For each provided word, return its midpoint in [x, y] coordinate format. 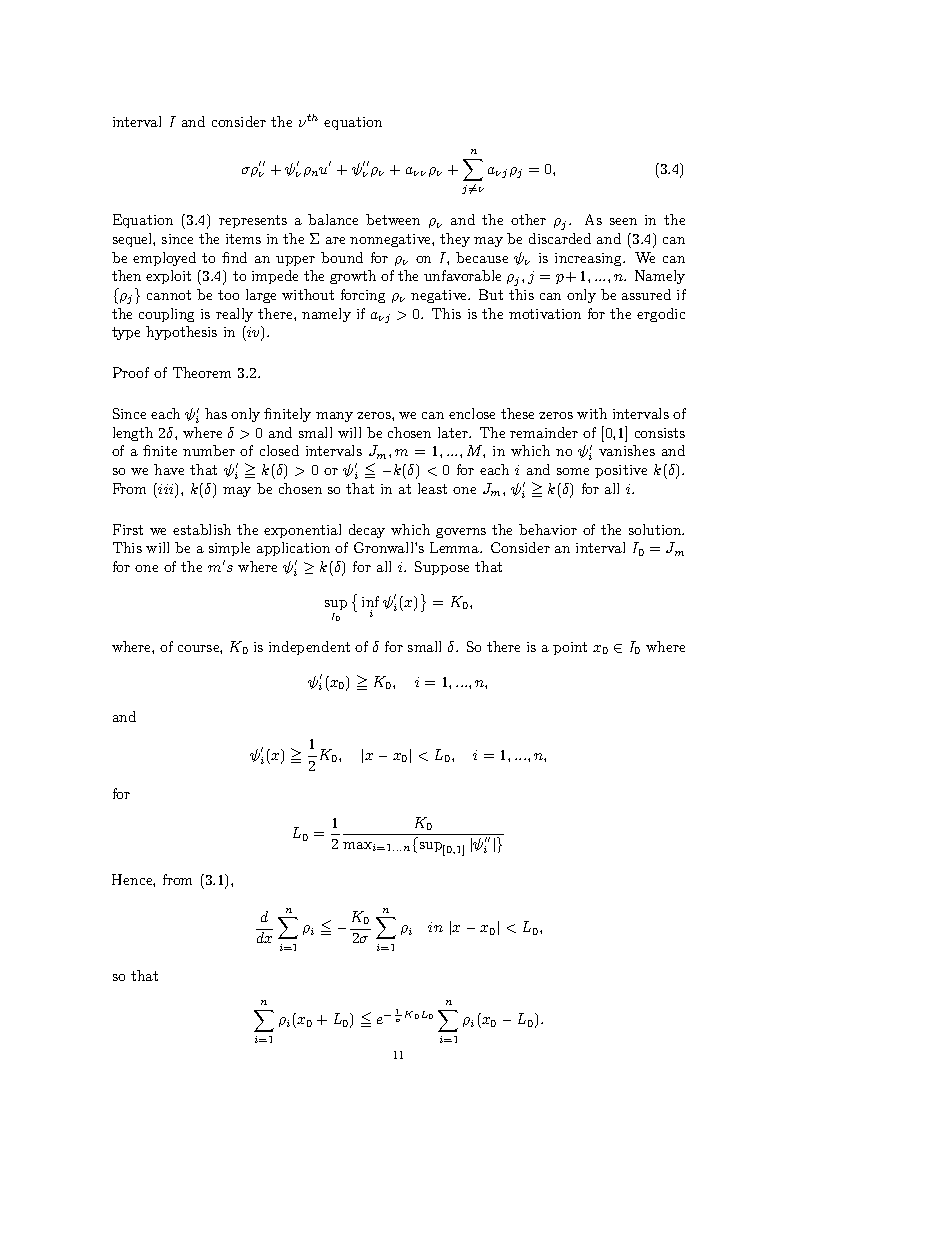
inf [370, 601]
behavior [548, 529]
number [209, 450]
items [243, 239]
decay [367, 531]
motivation [545, 314]
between [393, 219]
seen [623, 221]
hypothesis [181, 333]
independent [309, 648]
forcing [363, 296]
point [570, 648]
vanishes [627, 450]
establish [202, 529]
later [454, 432]
